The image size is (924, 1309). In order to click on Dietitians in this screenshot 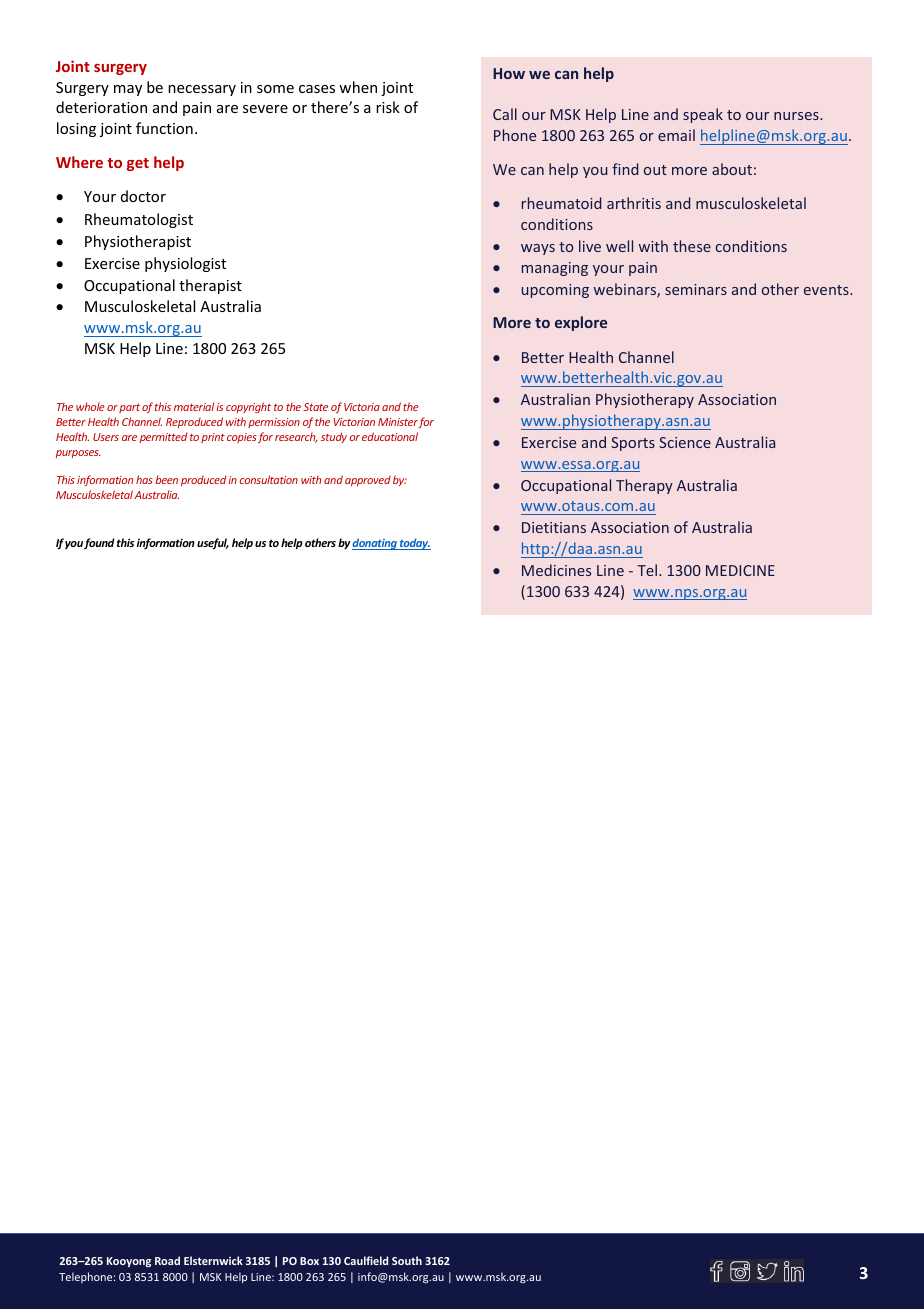, I will do `click(554, 527)`.
